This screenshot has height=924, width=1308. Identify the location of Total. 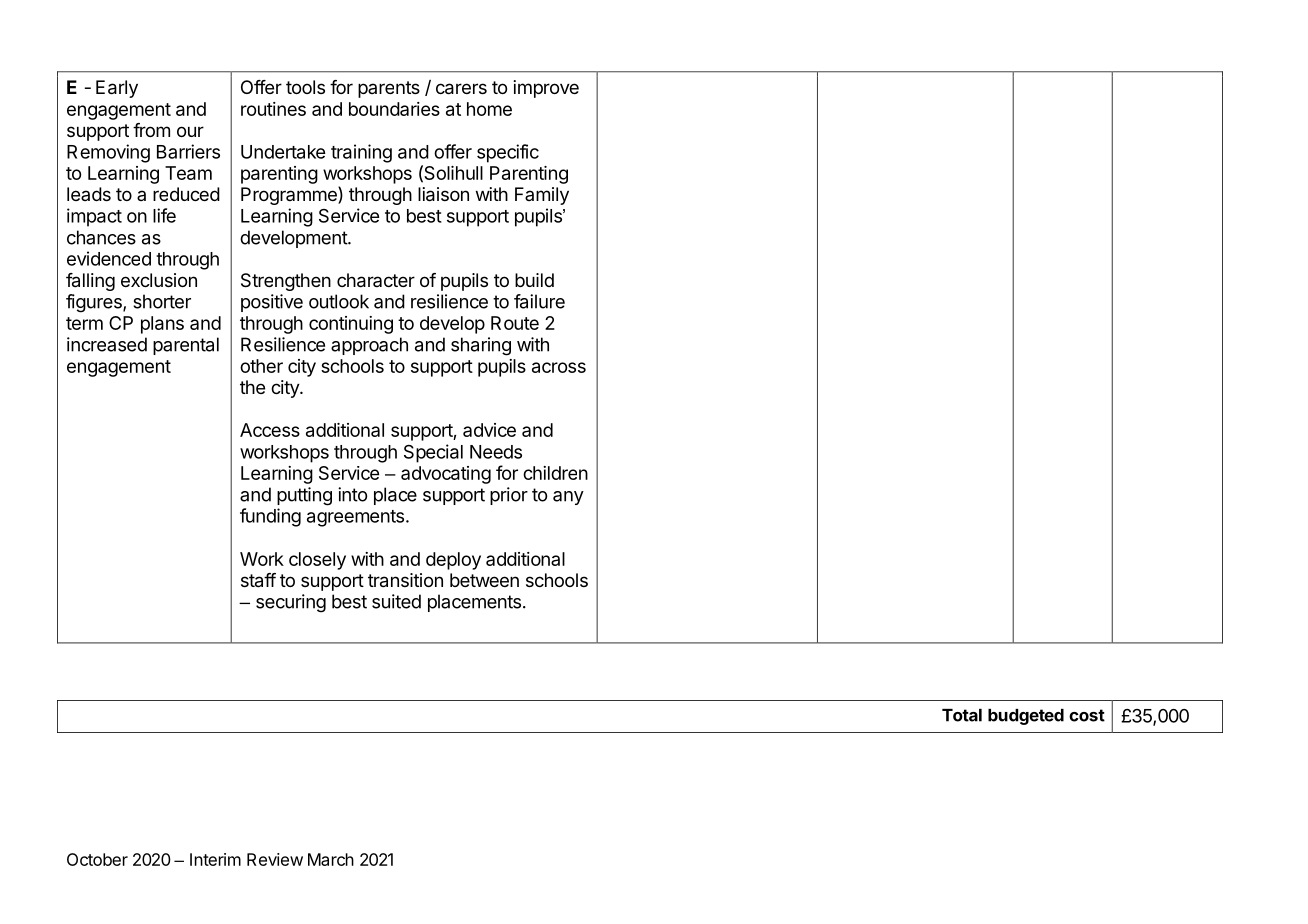
(962, 715).
